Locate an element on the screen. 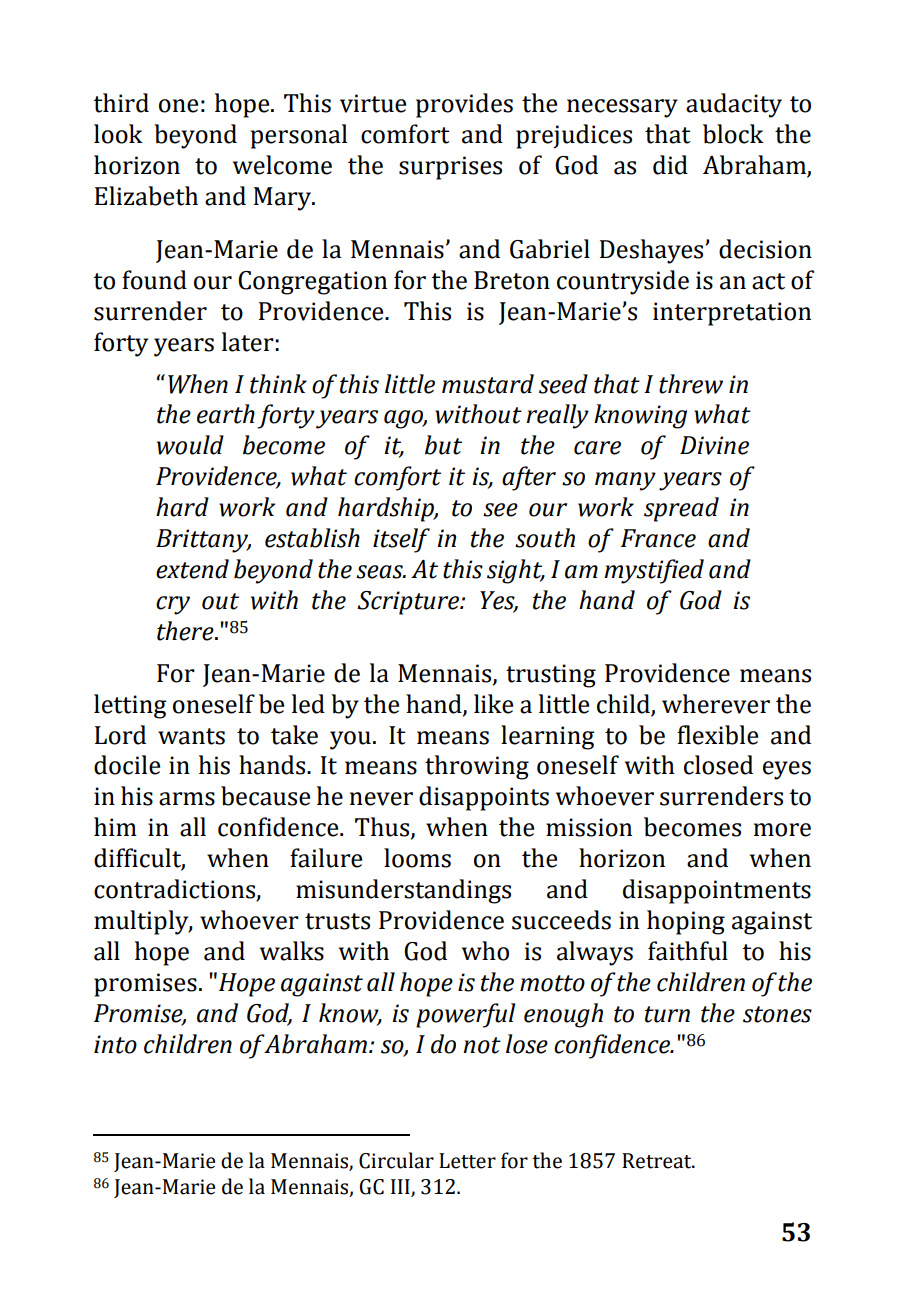 This screenshot has height=1307, width=924. Letter is located at coordinates (467, 1161).
